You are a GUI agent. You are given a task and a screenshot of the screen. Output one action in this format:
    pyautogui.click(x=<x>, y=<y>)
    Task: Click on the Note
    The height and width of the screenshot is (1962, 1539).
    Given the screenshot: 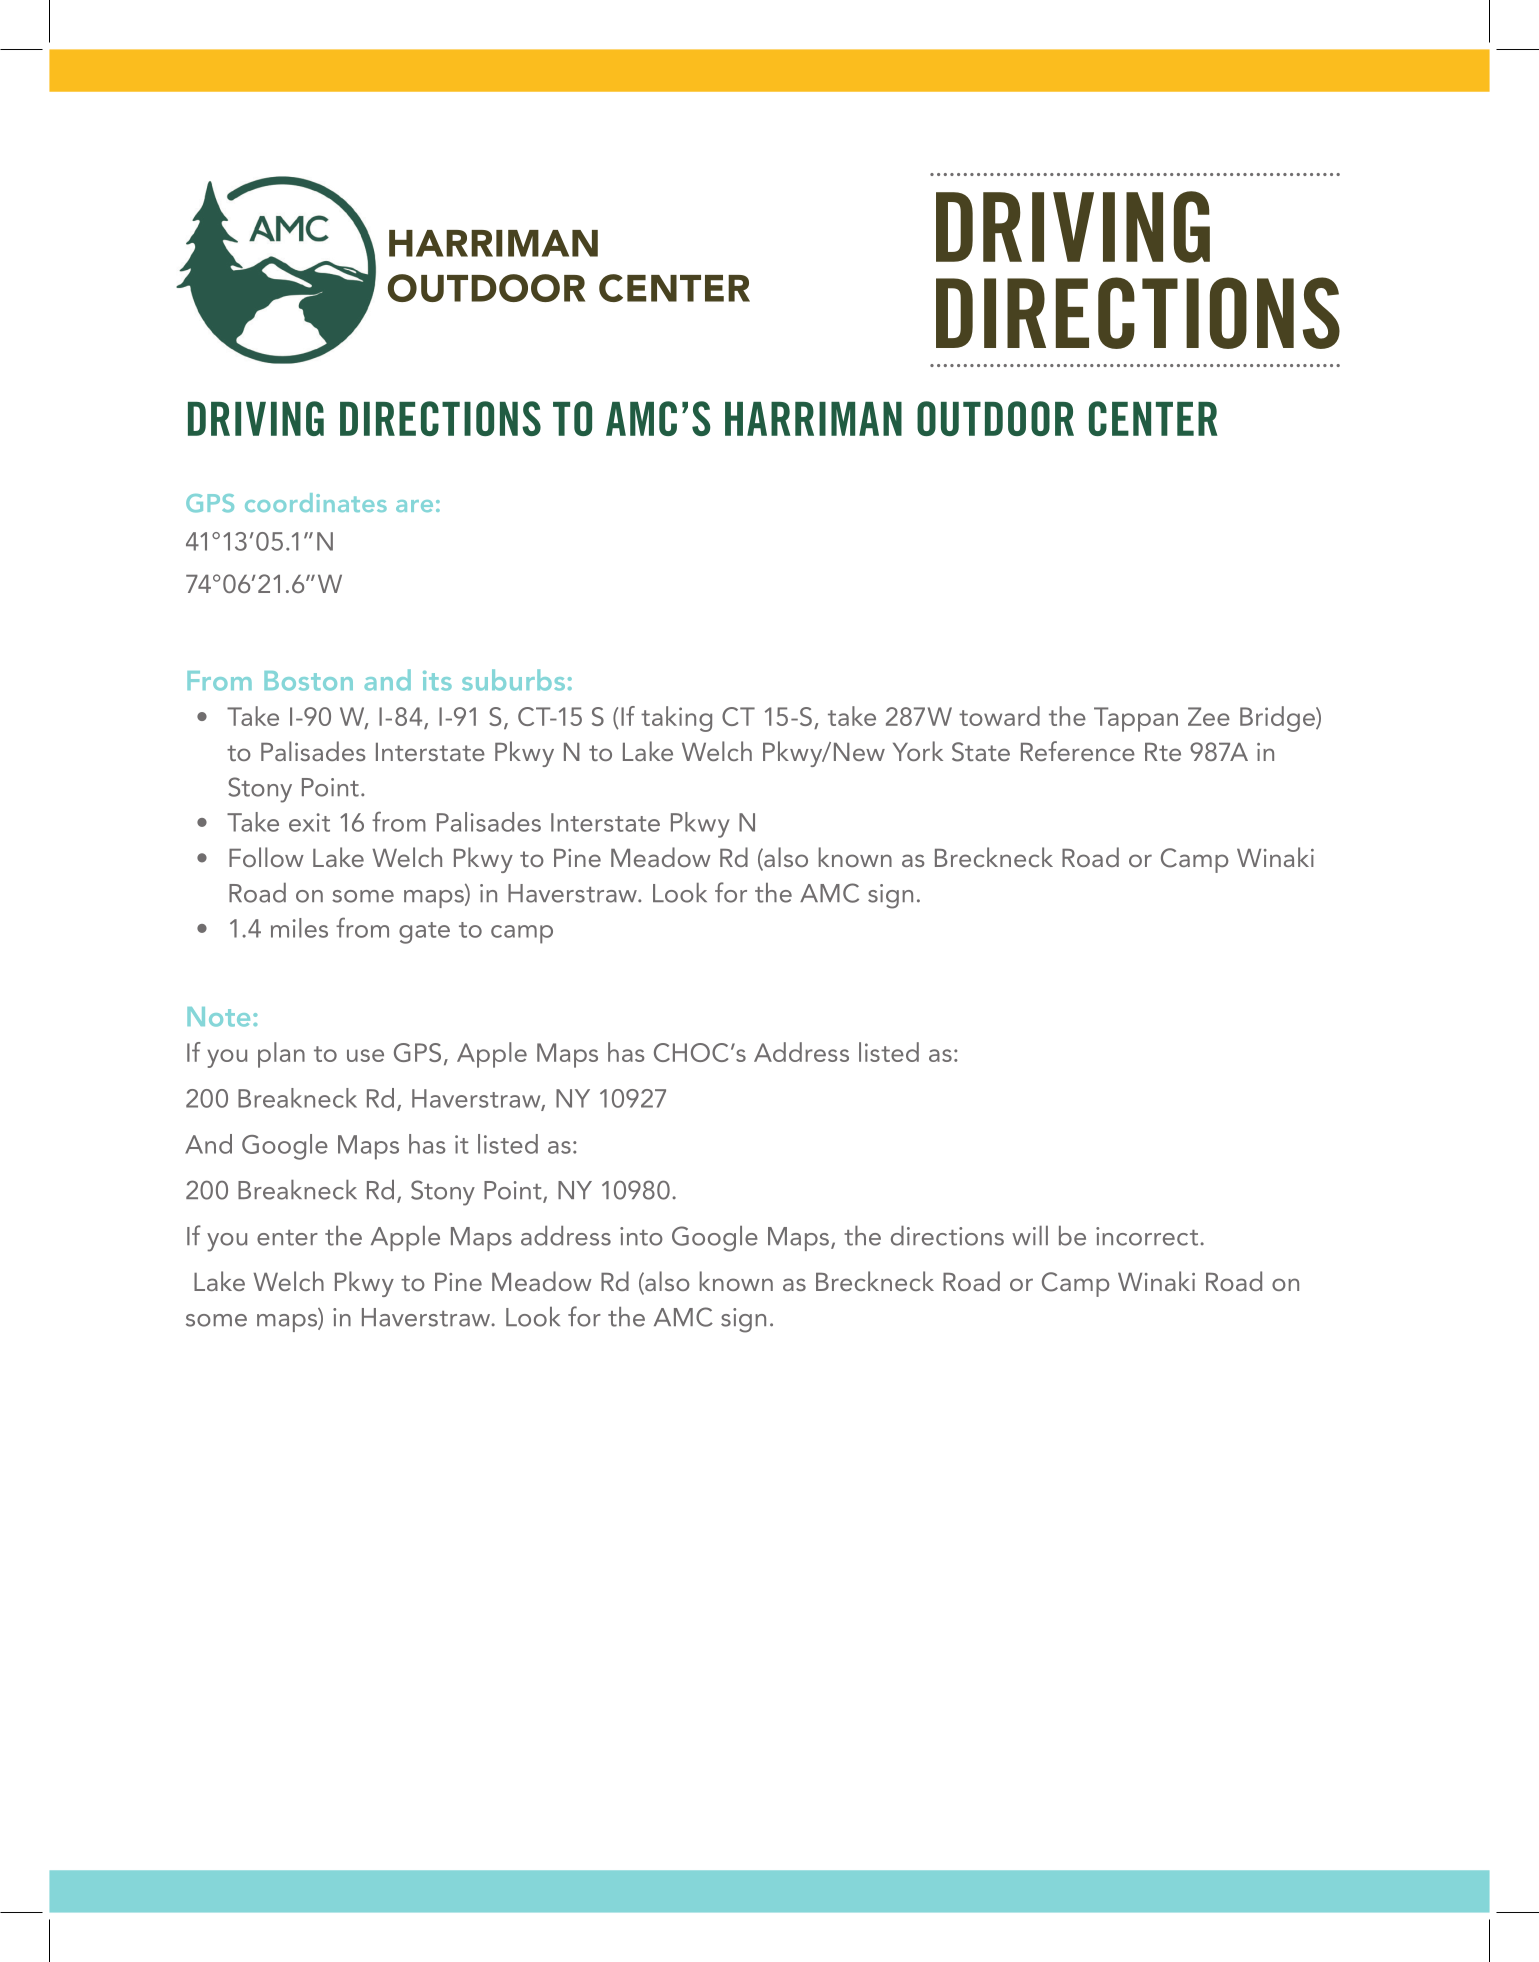 What is the action you would take?
    pyautogui.click(x=218, y=1017)
